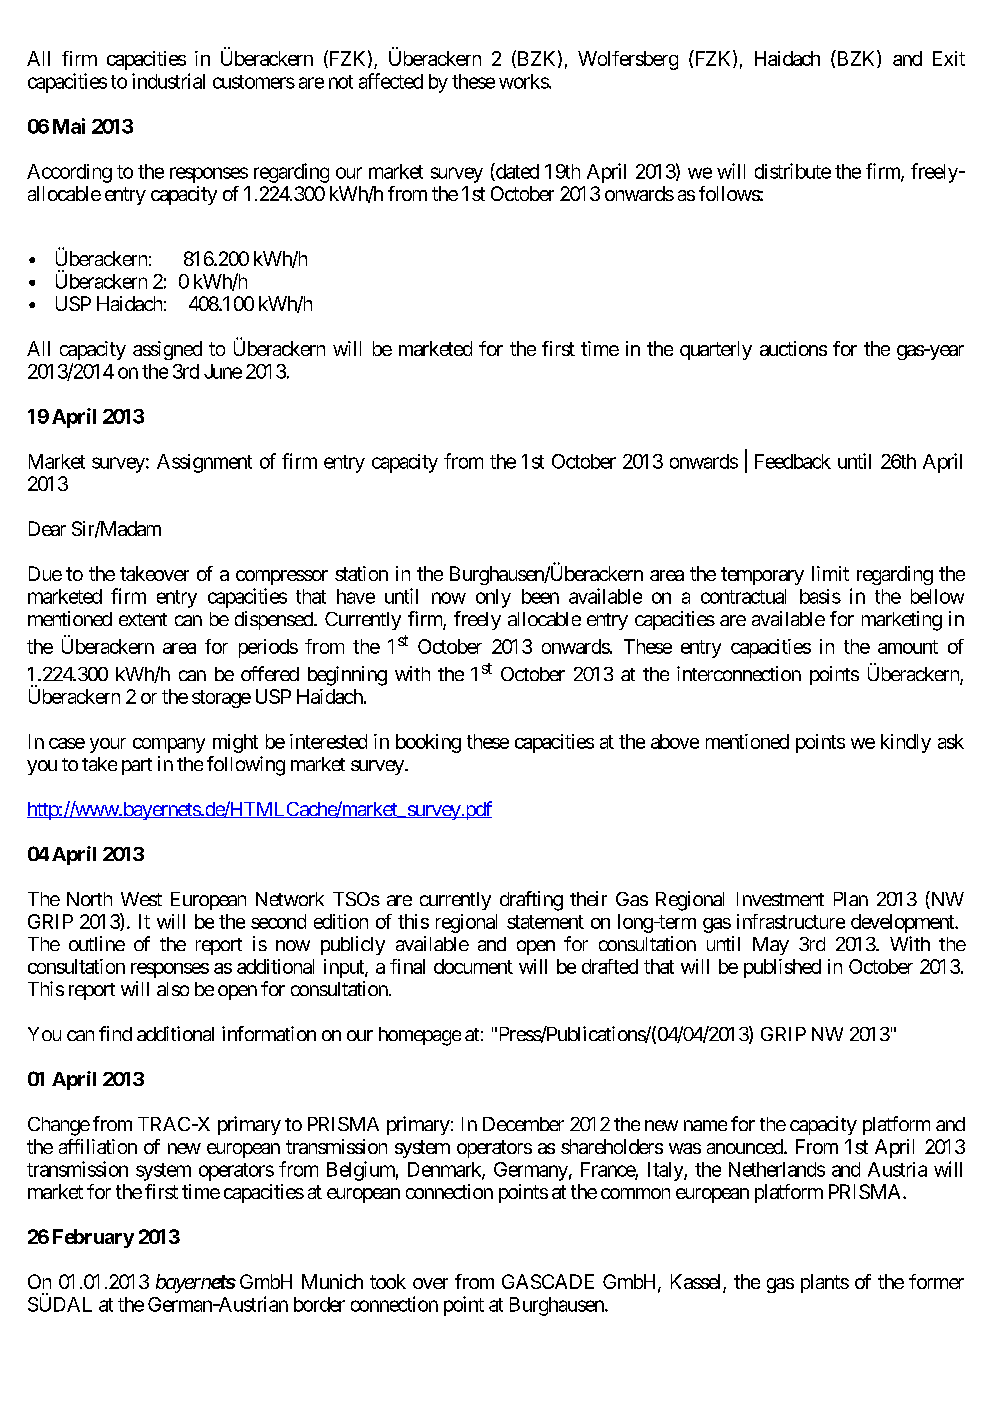 Image resolution: width=992 pixels, height=1404 pixels. Describe the element at coordinates (531, 901) in the document. I see `drafting` at that location.
